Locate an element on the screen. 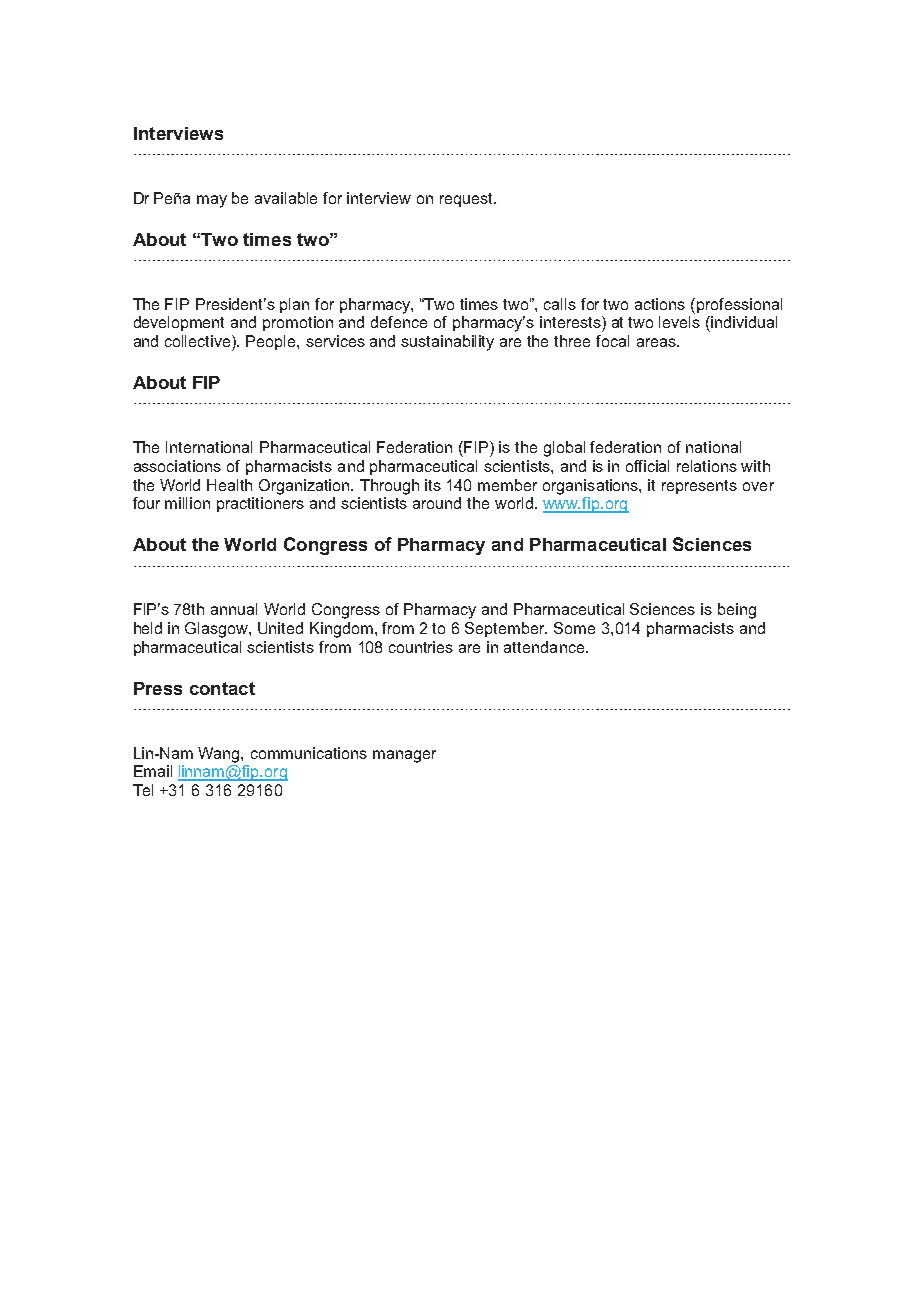  sustainability is located at coordinates (447, 343).
